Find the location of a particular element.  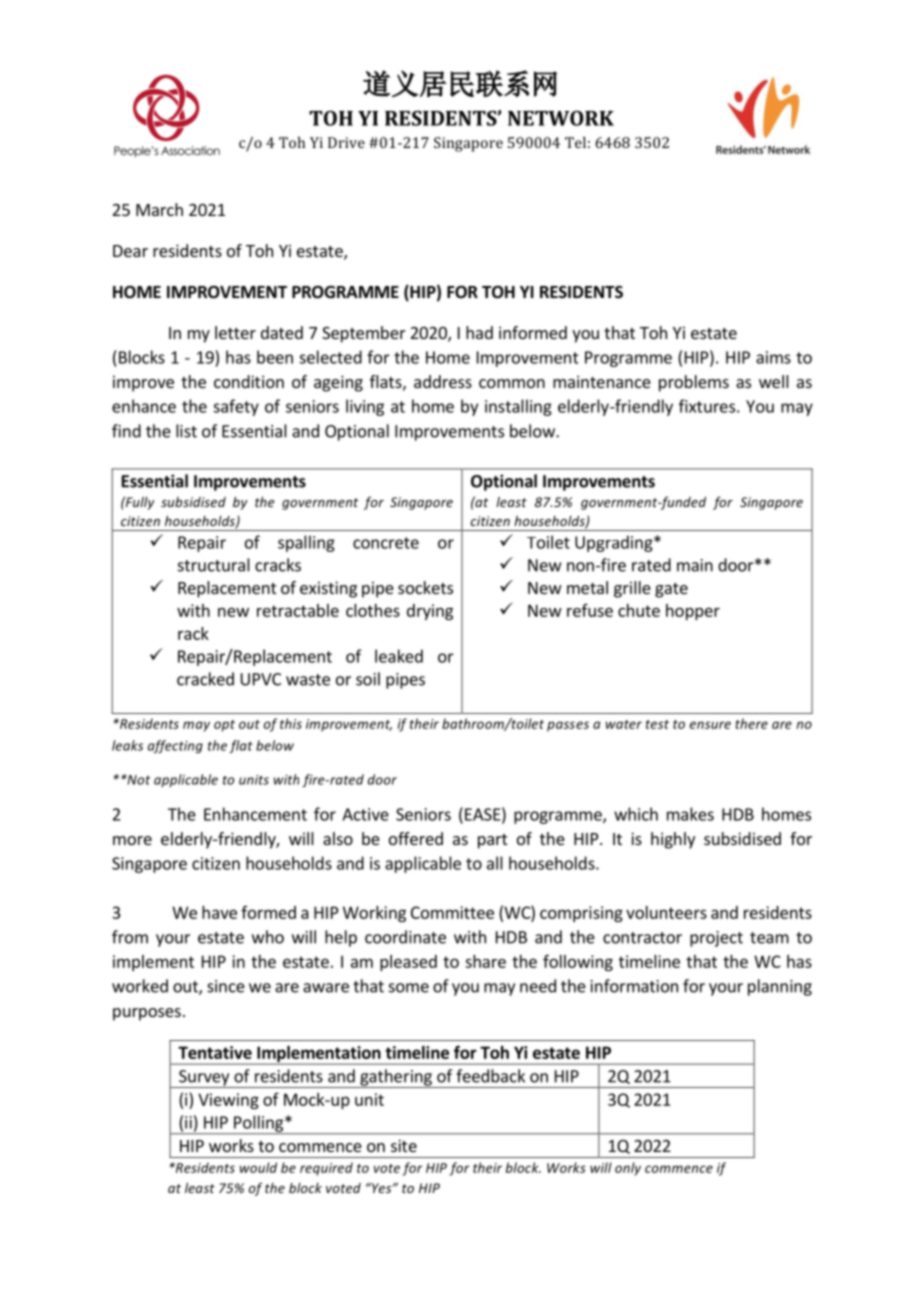

NETWORK is located at coordinates (561, 118).
